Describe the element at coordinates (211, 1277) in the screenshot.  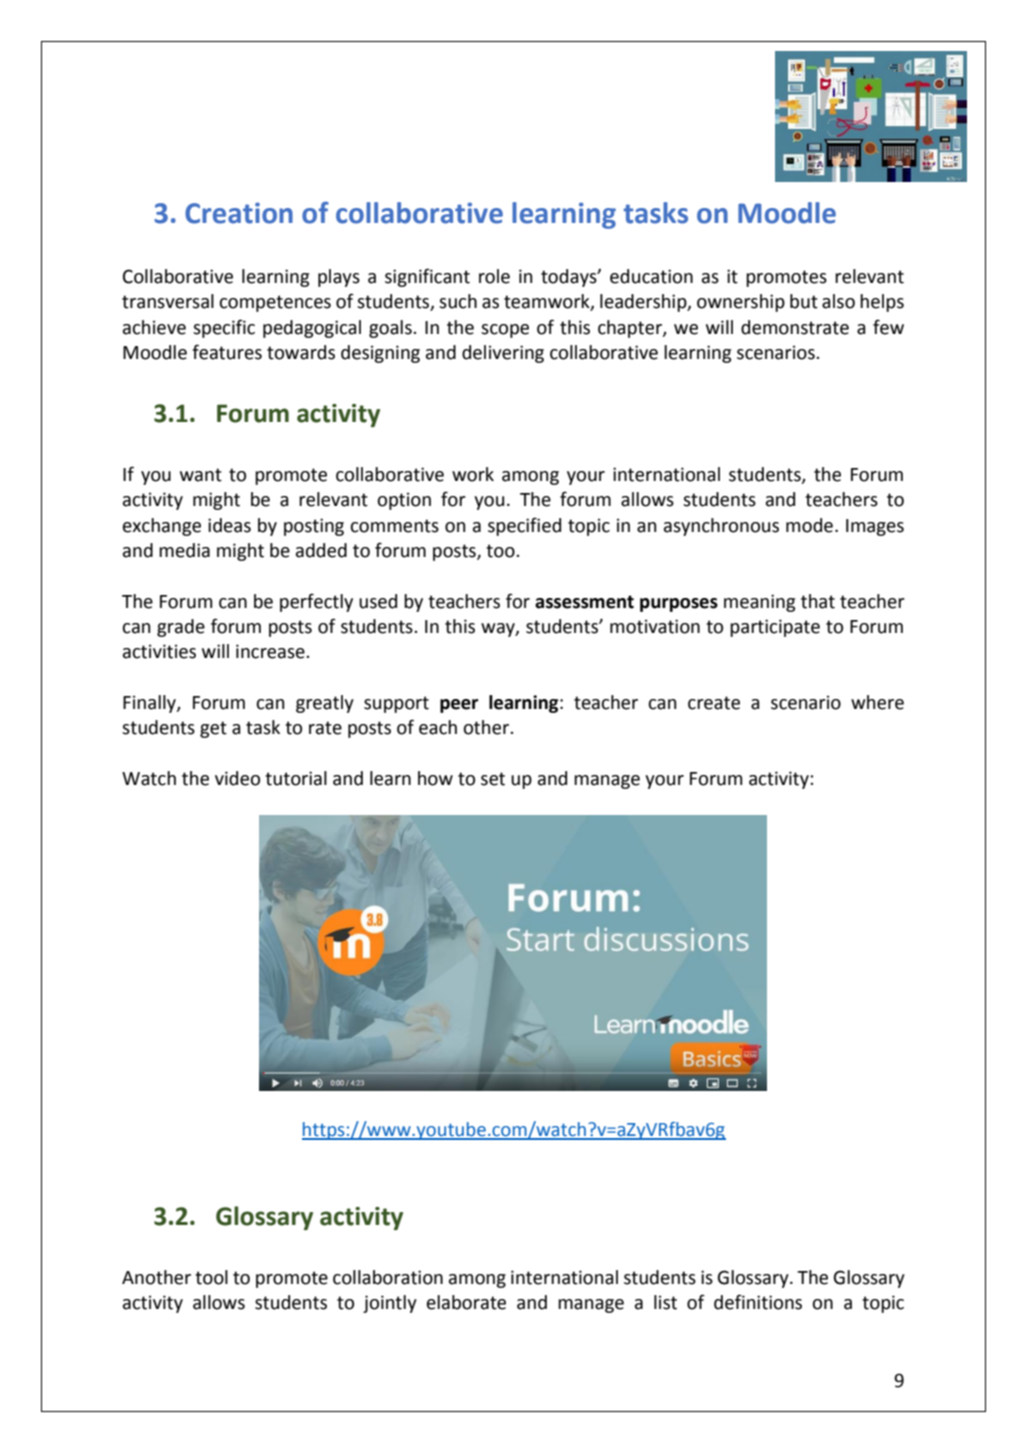
I see `tool` at that location.
